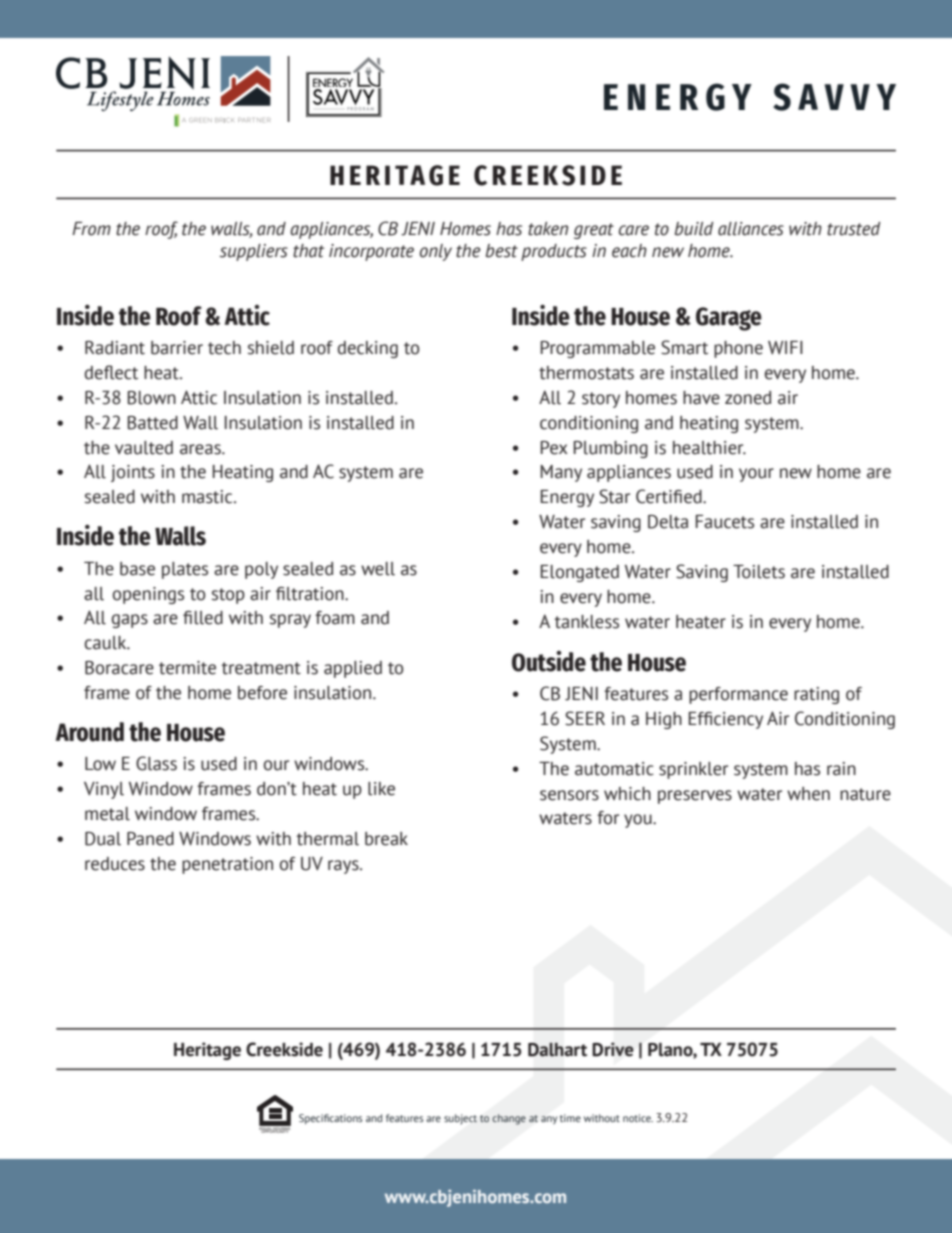 The width and height of the image is (952, 1233). Describe the element at coordinates (203, 618) in the image. I see `filled` at that location.
